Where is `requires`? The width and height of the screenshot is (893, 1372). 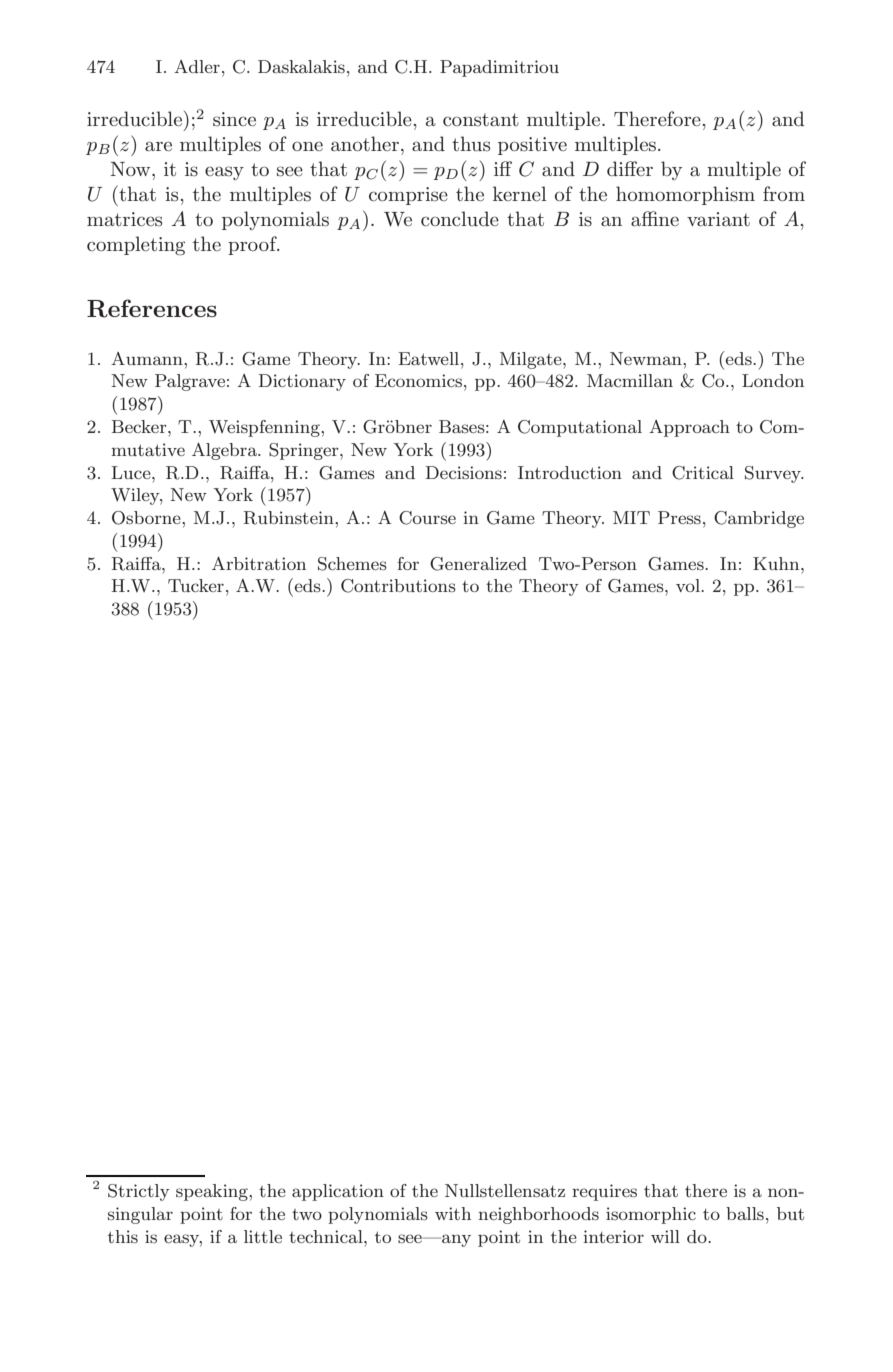
requires is located at coordinates (604, 1192).
